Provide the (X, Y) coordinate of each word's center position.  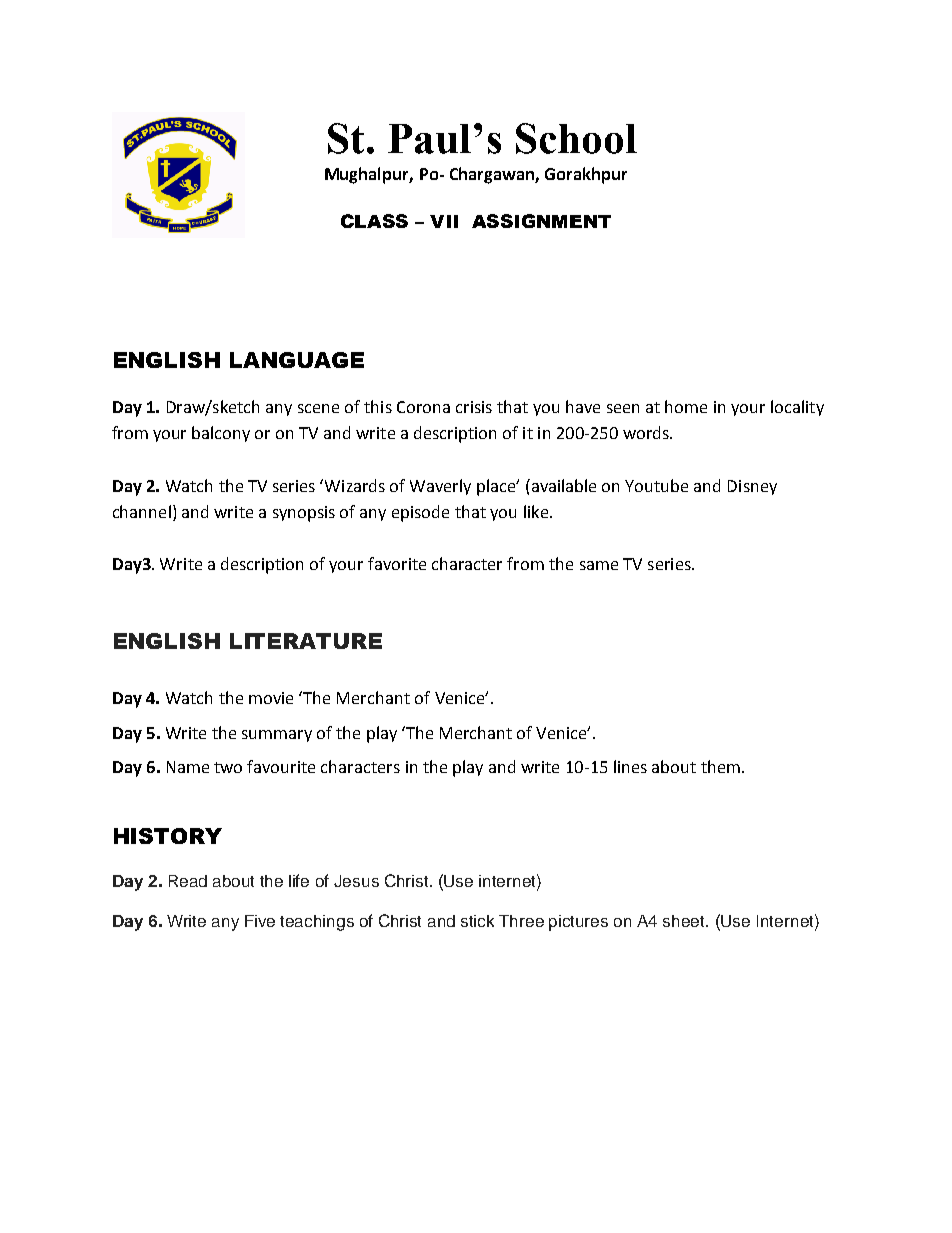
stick (477, 921)
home (686, 406)
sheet (685, 921)
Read (188, 881)
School (576, 138)
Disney (752, 487)
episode (420, 513)
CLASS (374, 221)
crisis (474, 407)
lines (630, 766)
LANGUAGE (297, 360)
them (720, 766)
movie (271, 698)
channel (142, 511)
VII (444, 221)
